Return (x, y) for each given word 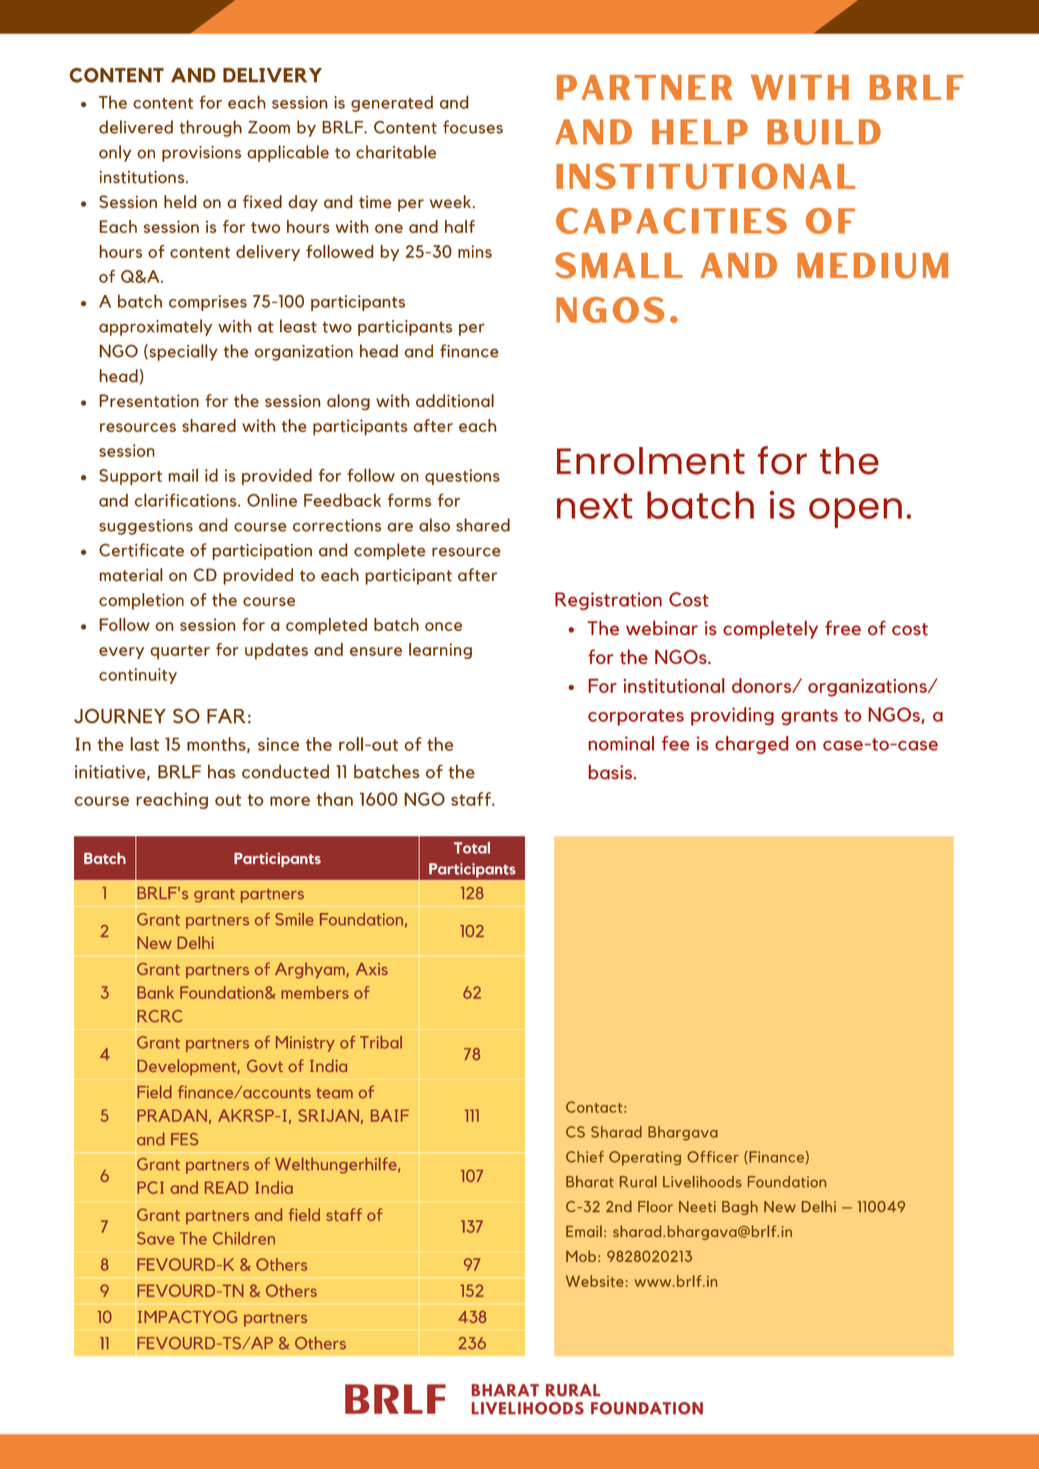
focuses (473, 127)
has (221, 771)
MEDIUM (872, 266)
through (211, 128)
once (443, 626)
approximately (155, 327)
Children (244, 1238)
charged (752, 745)
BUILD (824, 132)
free (843, 627)
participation (262, 552)
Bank (155, 992)
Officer (713, 1157)
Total (472, 848)
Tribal (381, 1042)
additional (455, 401)
